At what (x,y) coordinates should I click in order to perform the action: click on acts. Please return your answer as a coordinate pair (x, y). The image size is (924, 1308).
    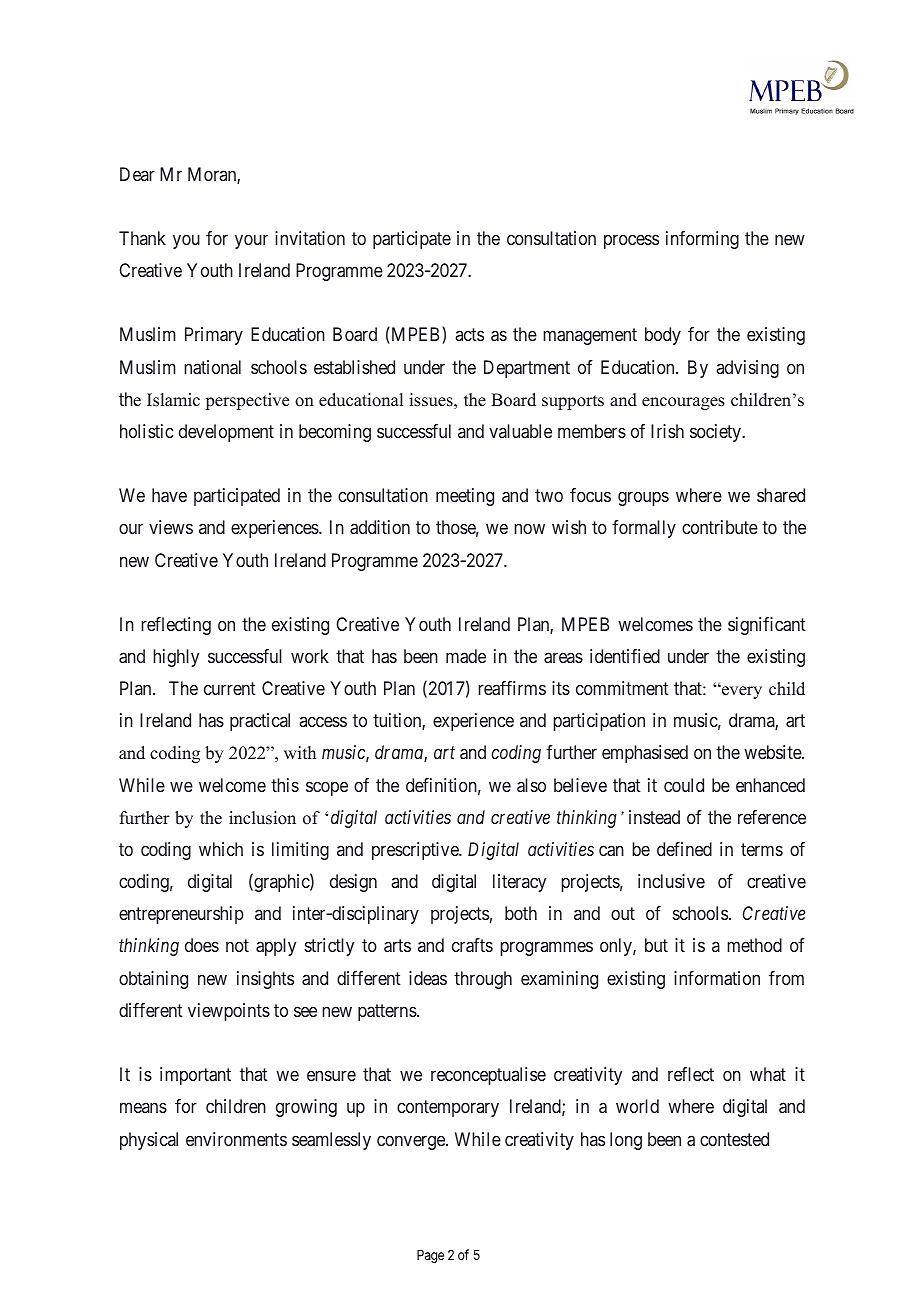
    Looking at the image, I should click on (469, 335).
